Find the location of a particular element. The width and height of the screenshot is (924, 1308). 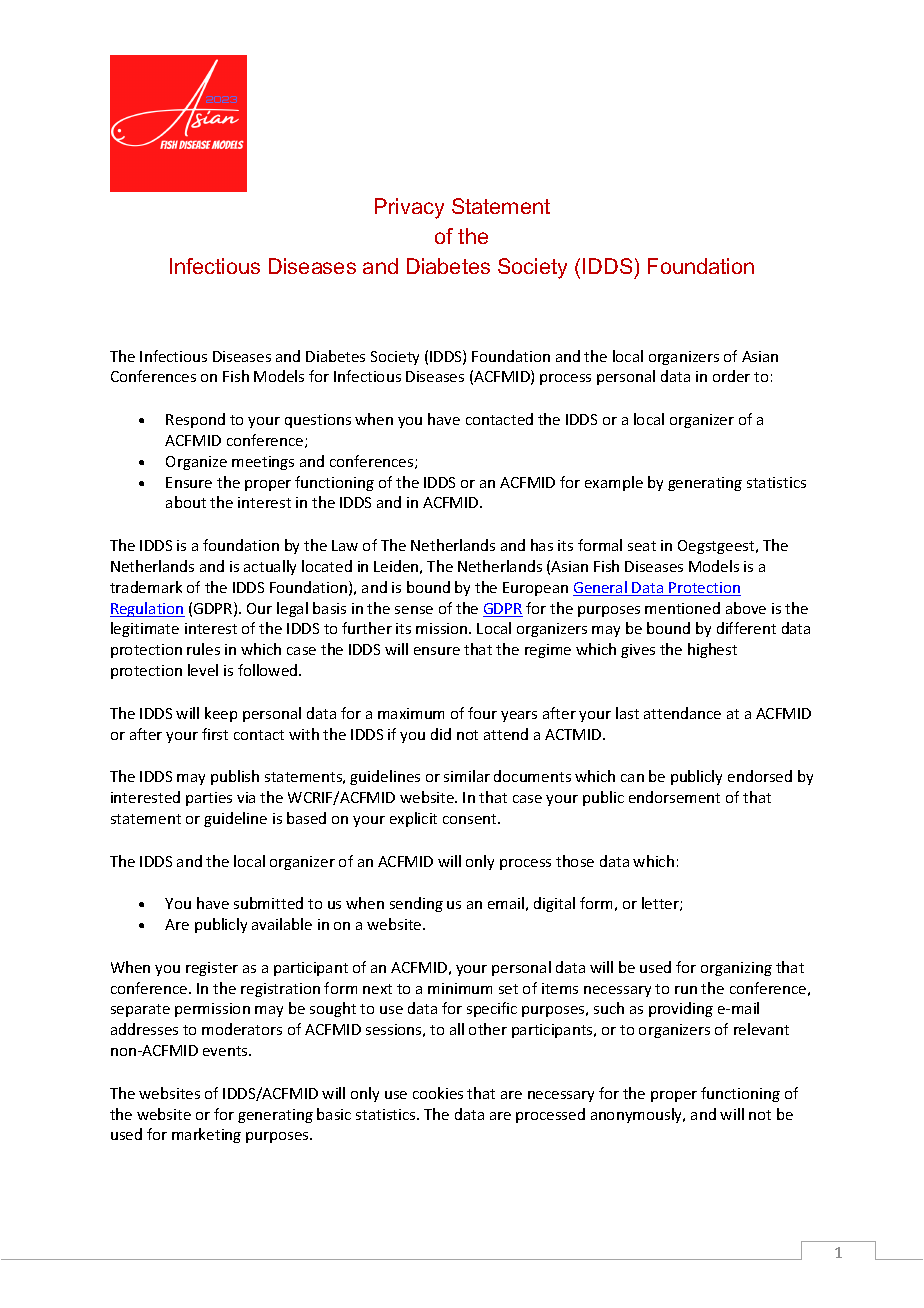

cookies is located at coordinates (438, 1093).
